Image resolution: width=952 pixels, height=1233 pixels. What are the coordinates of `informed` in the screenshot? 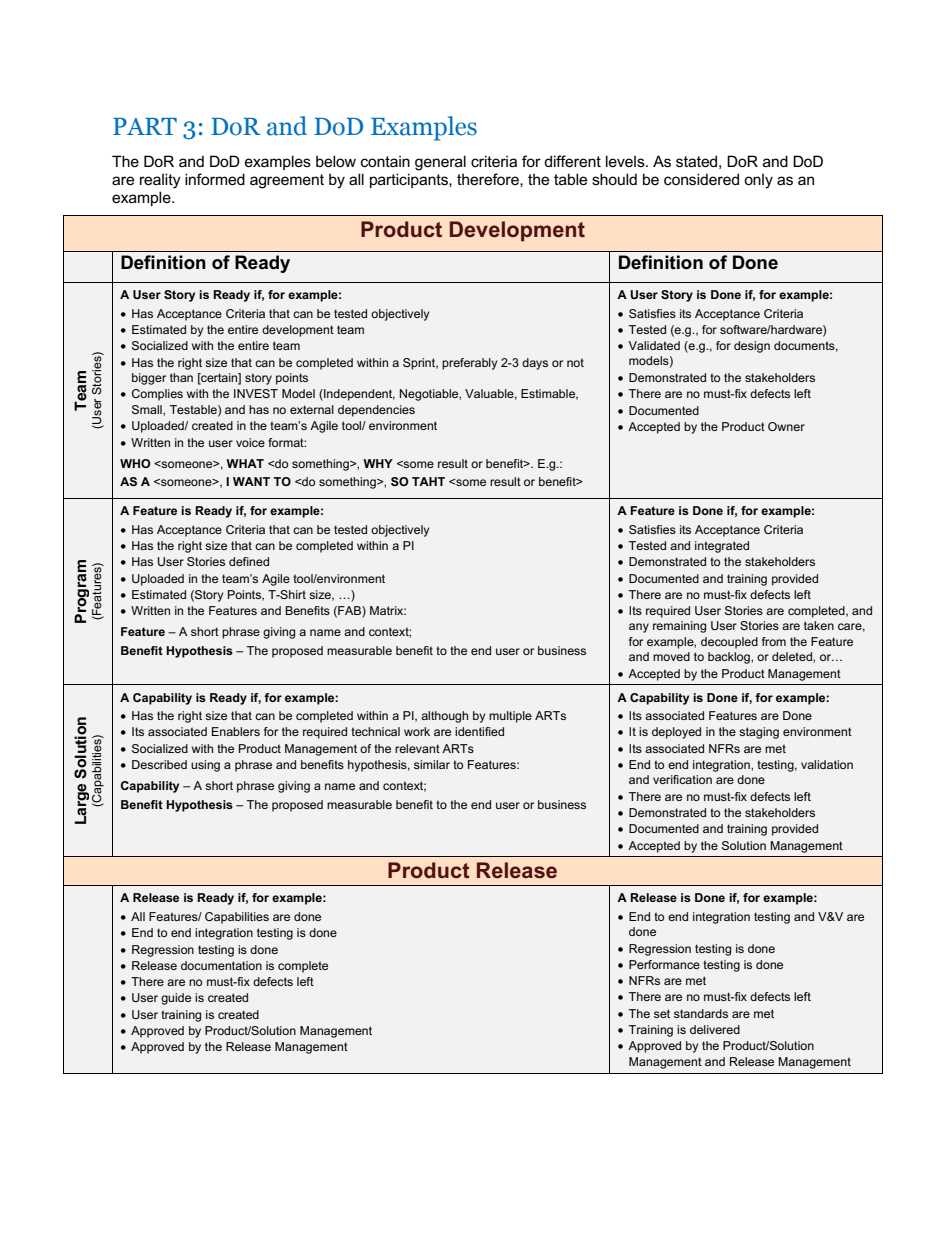 It's located at (215, 179).
